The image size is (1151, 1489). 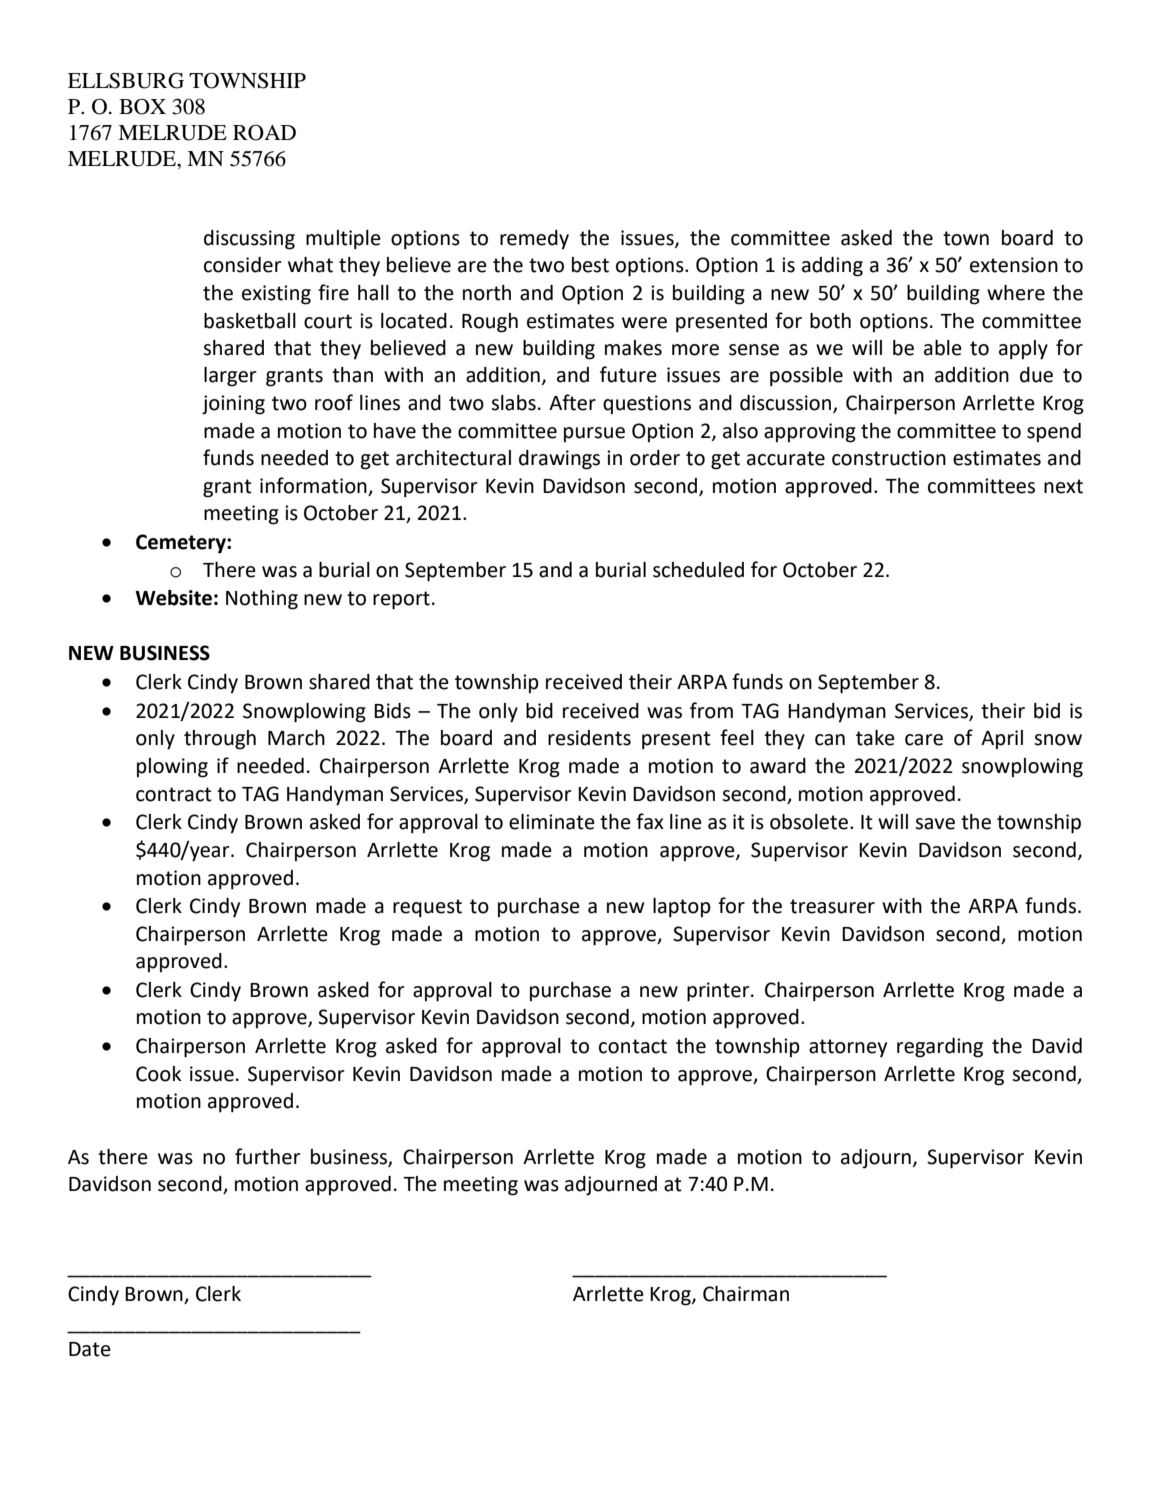 I want to click on regarding, so click(x=940, y=1048).
